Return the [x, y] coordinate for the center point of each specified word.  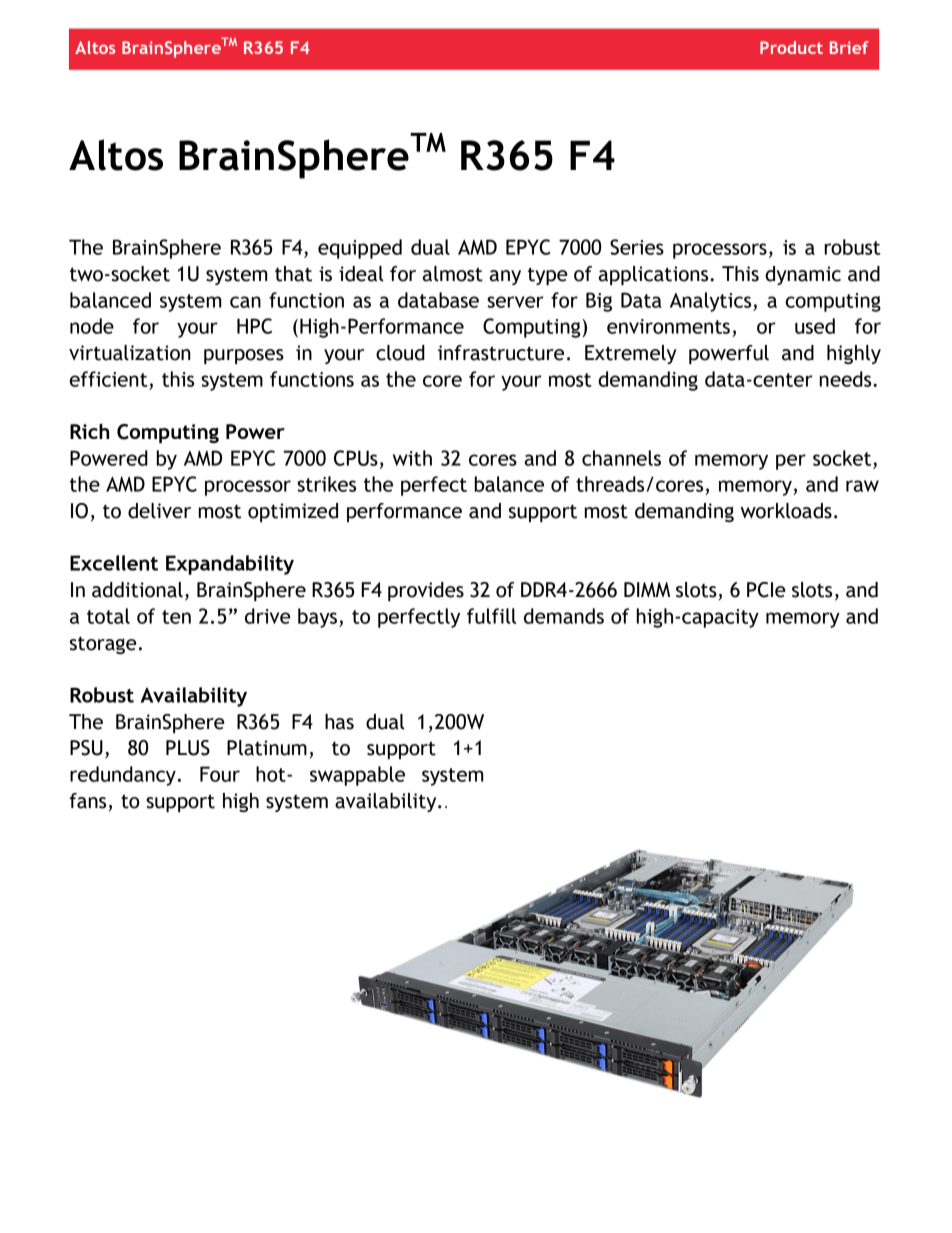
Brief [849, 47]
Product [791, 47]
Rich [89, 431]
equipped [360, 249]
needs [847, 379]
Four [220, 774]
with [412, 458]
